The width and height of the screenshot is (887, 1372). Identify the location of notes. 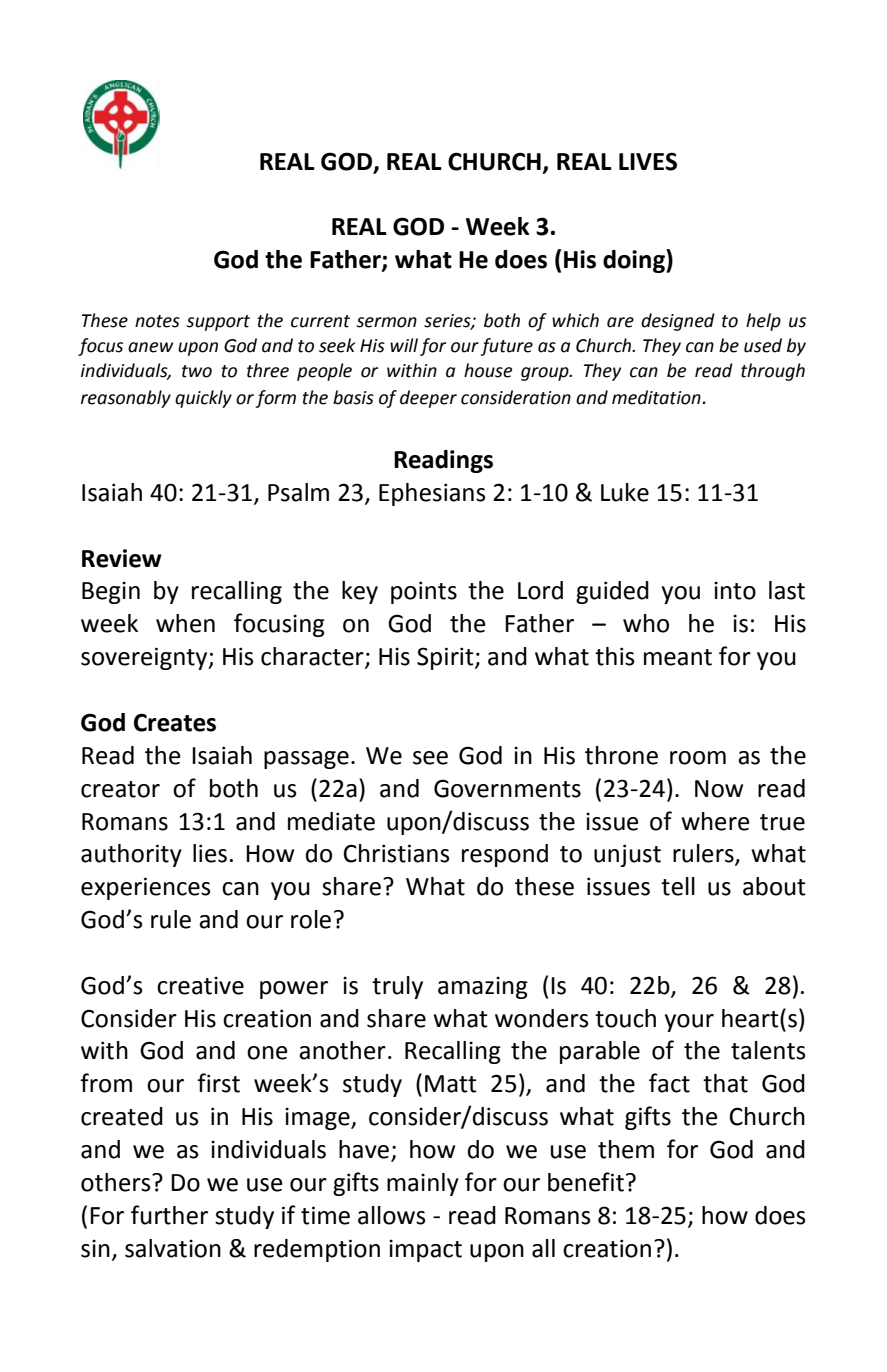
(157, 321).
